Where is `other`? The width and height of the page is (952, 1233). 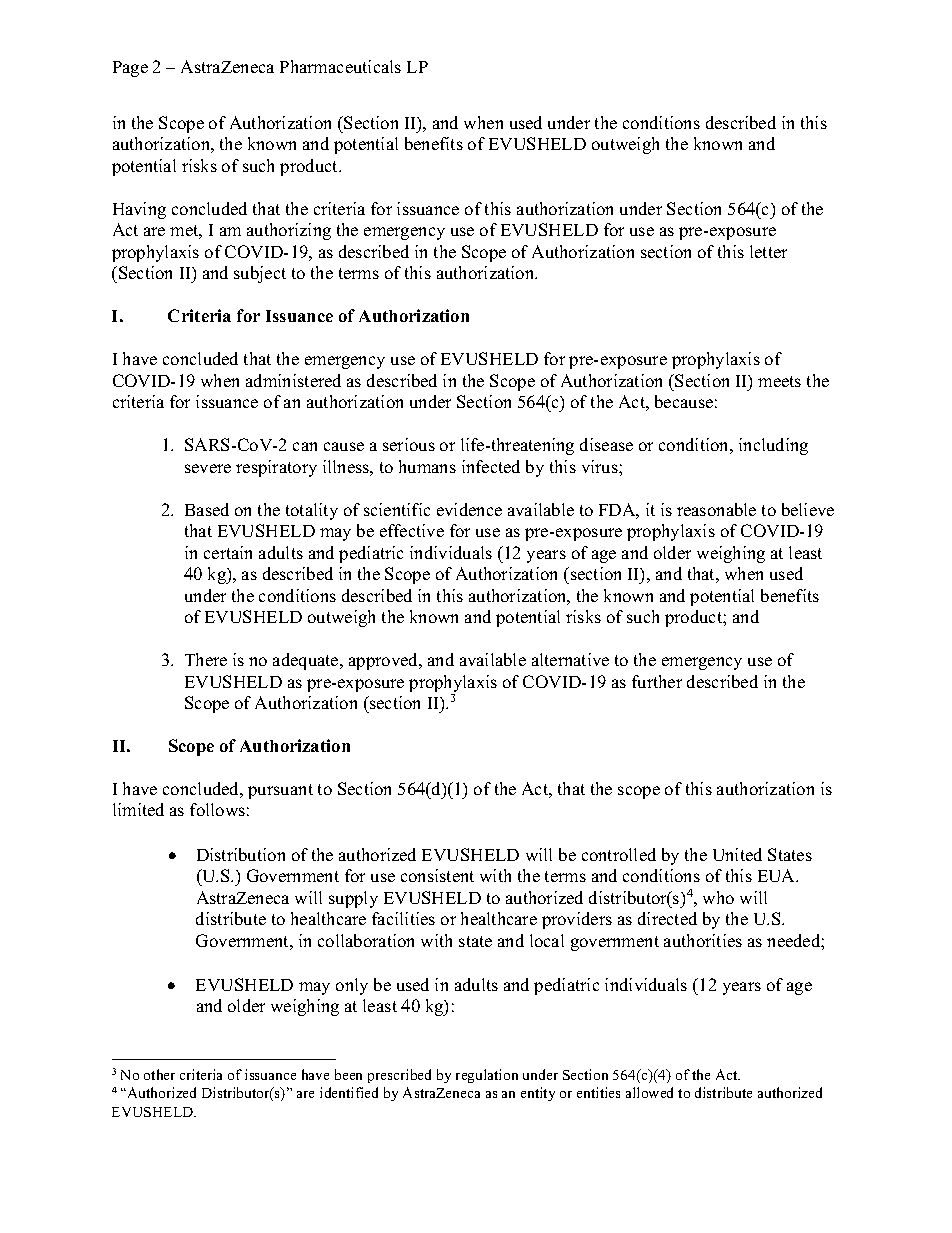 other is located at coordinates (159, 1074).
